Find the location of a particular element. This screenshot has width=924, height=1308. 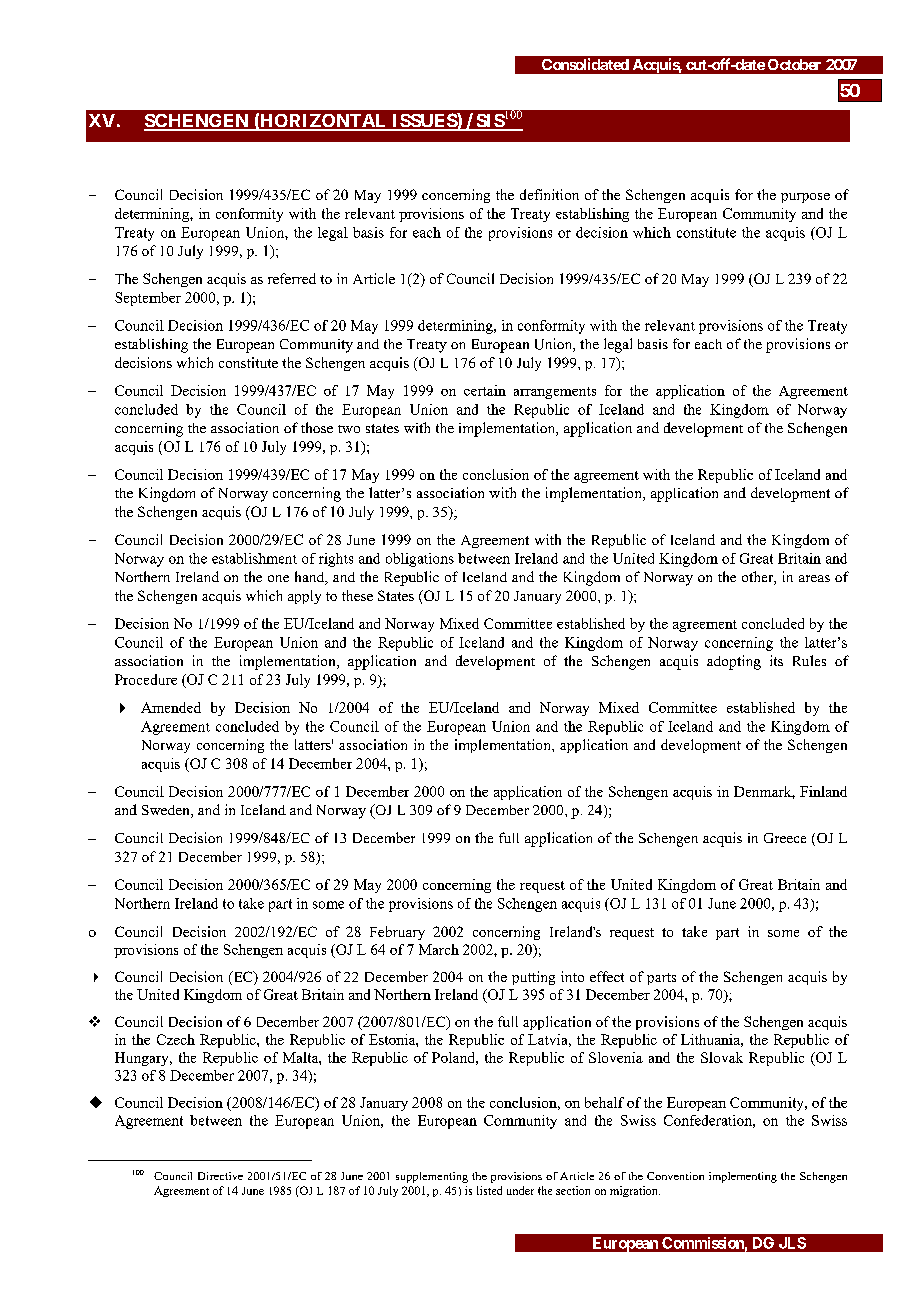

those is located at coordinates (317, 427).
